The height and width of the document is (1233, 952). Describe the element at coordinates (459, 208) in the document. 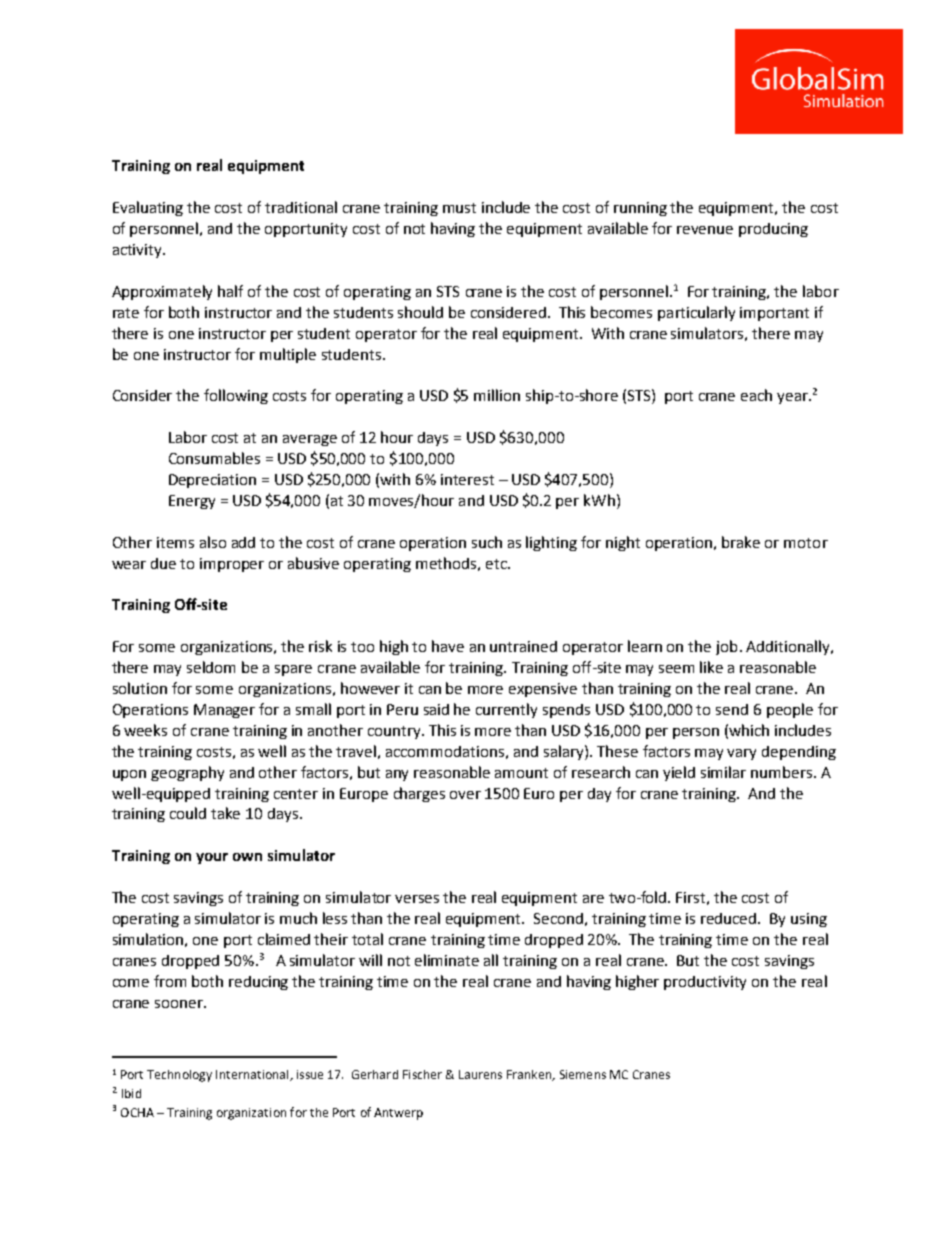

I see `must` at that location.
